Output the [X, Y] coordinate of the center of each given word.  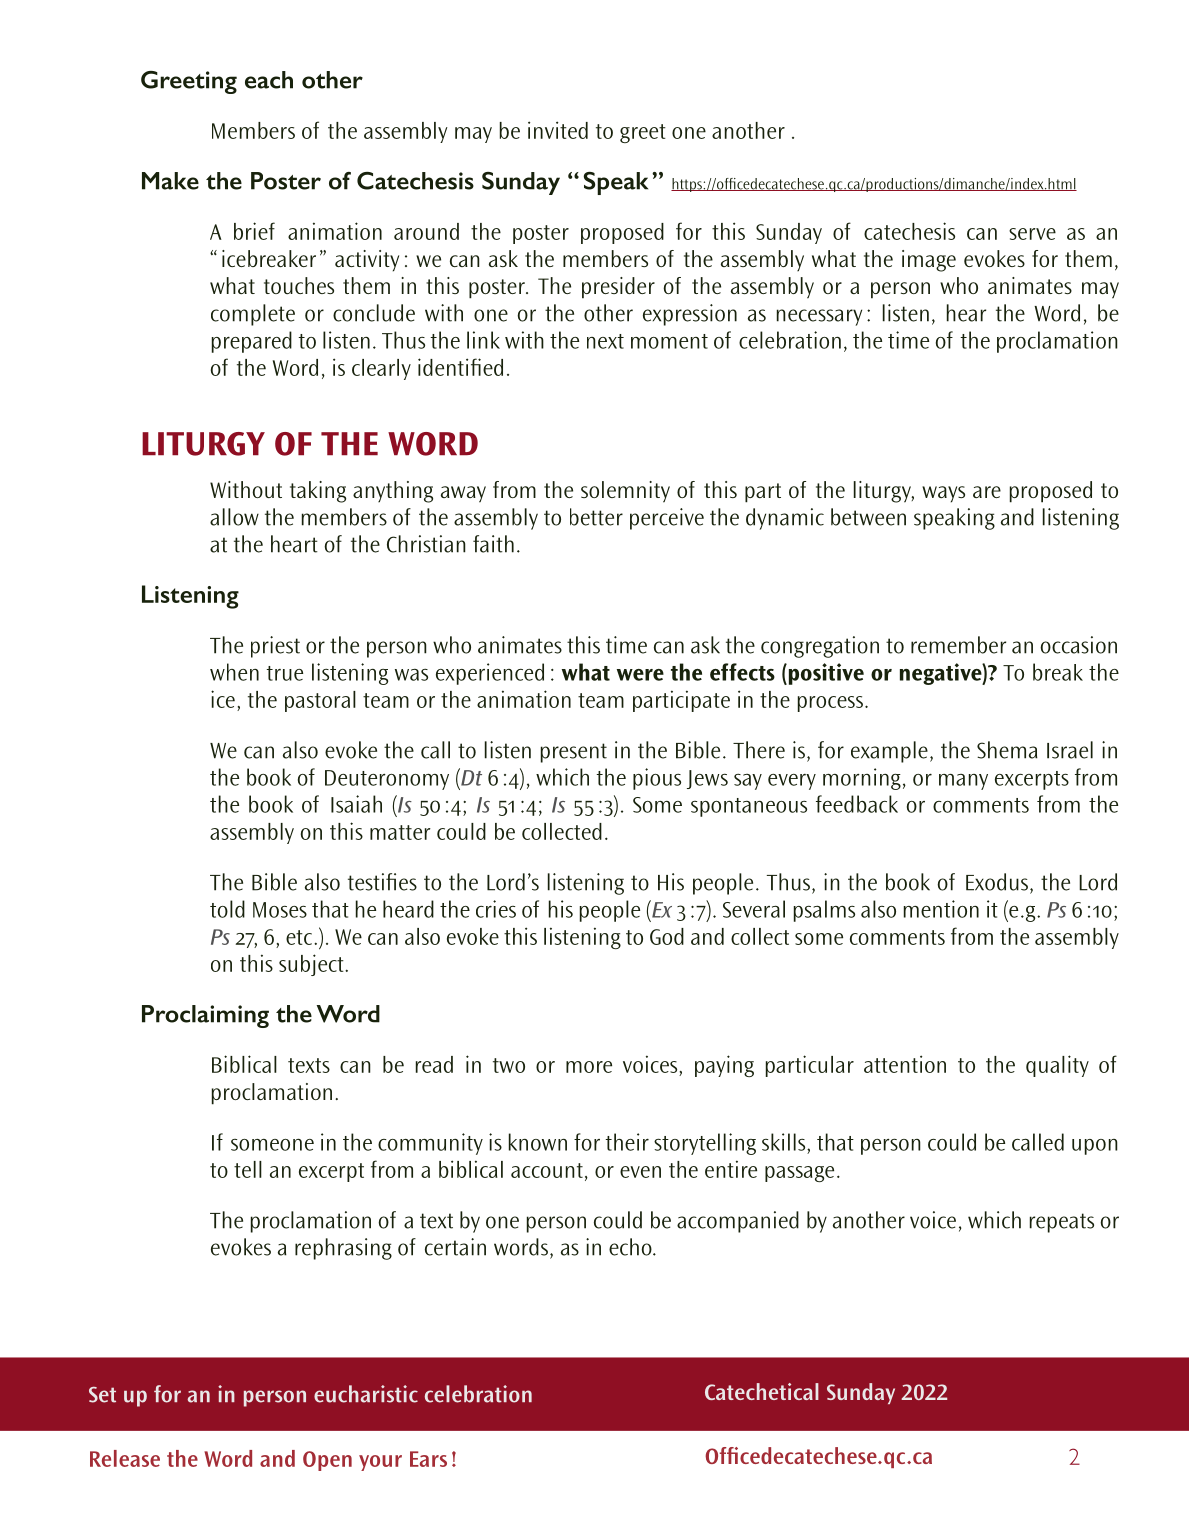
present [574, 753]
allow [234, 517]
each [269, 80]
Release [125, 1458]
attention [905, 1064]
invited [558, 130]
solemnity [625, 492]
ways [943, 494]
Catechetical [762, 1391]
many [963, 782]
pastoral [320, 701]
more [589, 1067]
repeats [1062, 1223]
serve [1032, 234]
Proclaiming [205, 1016]
